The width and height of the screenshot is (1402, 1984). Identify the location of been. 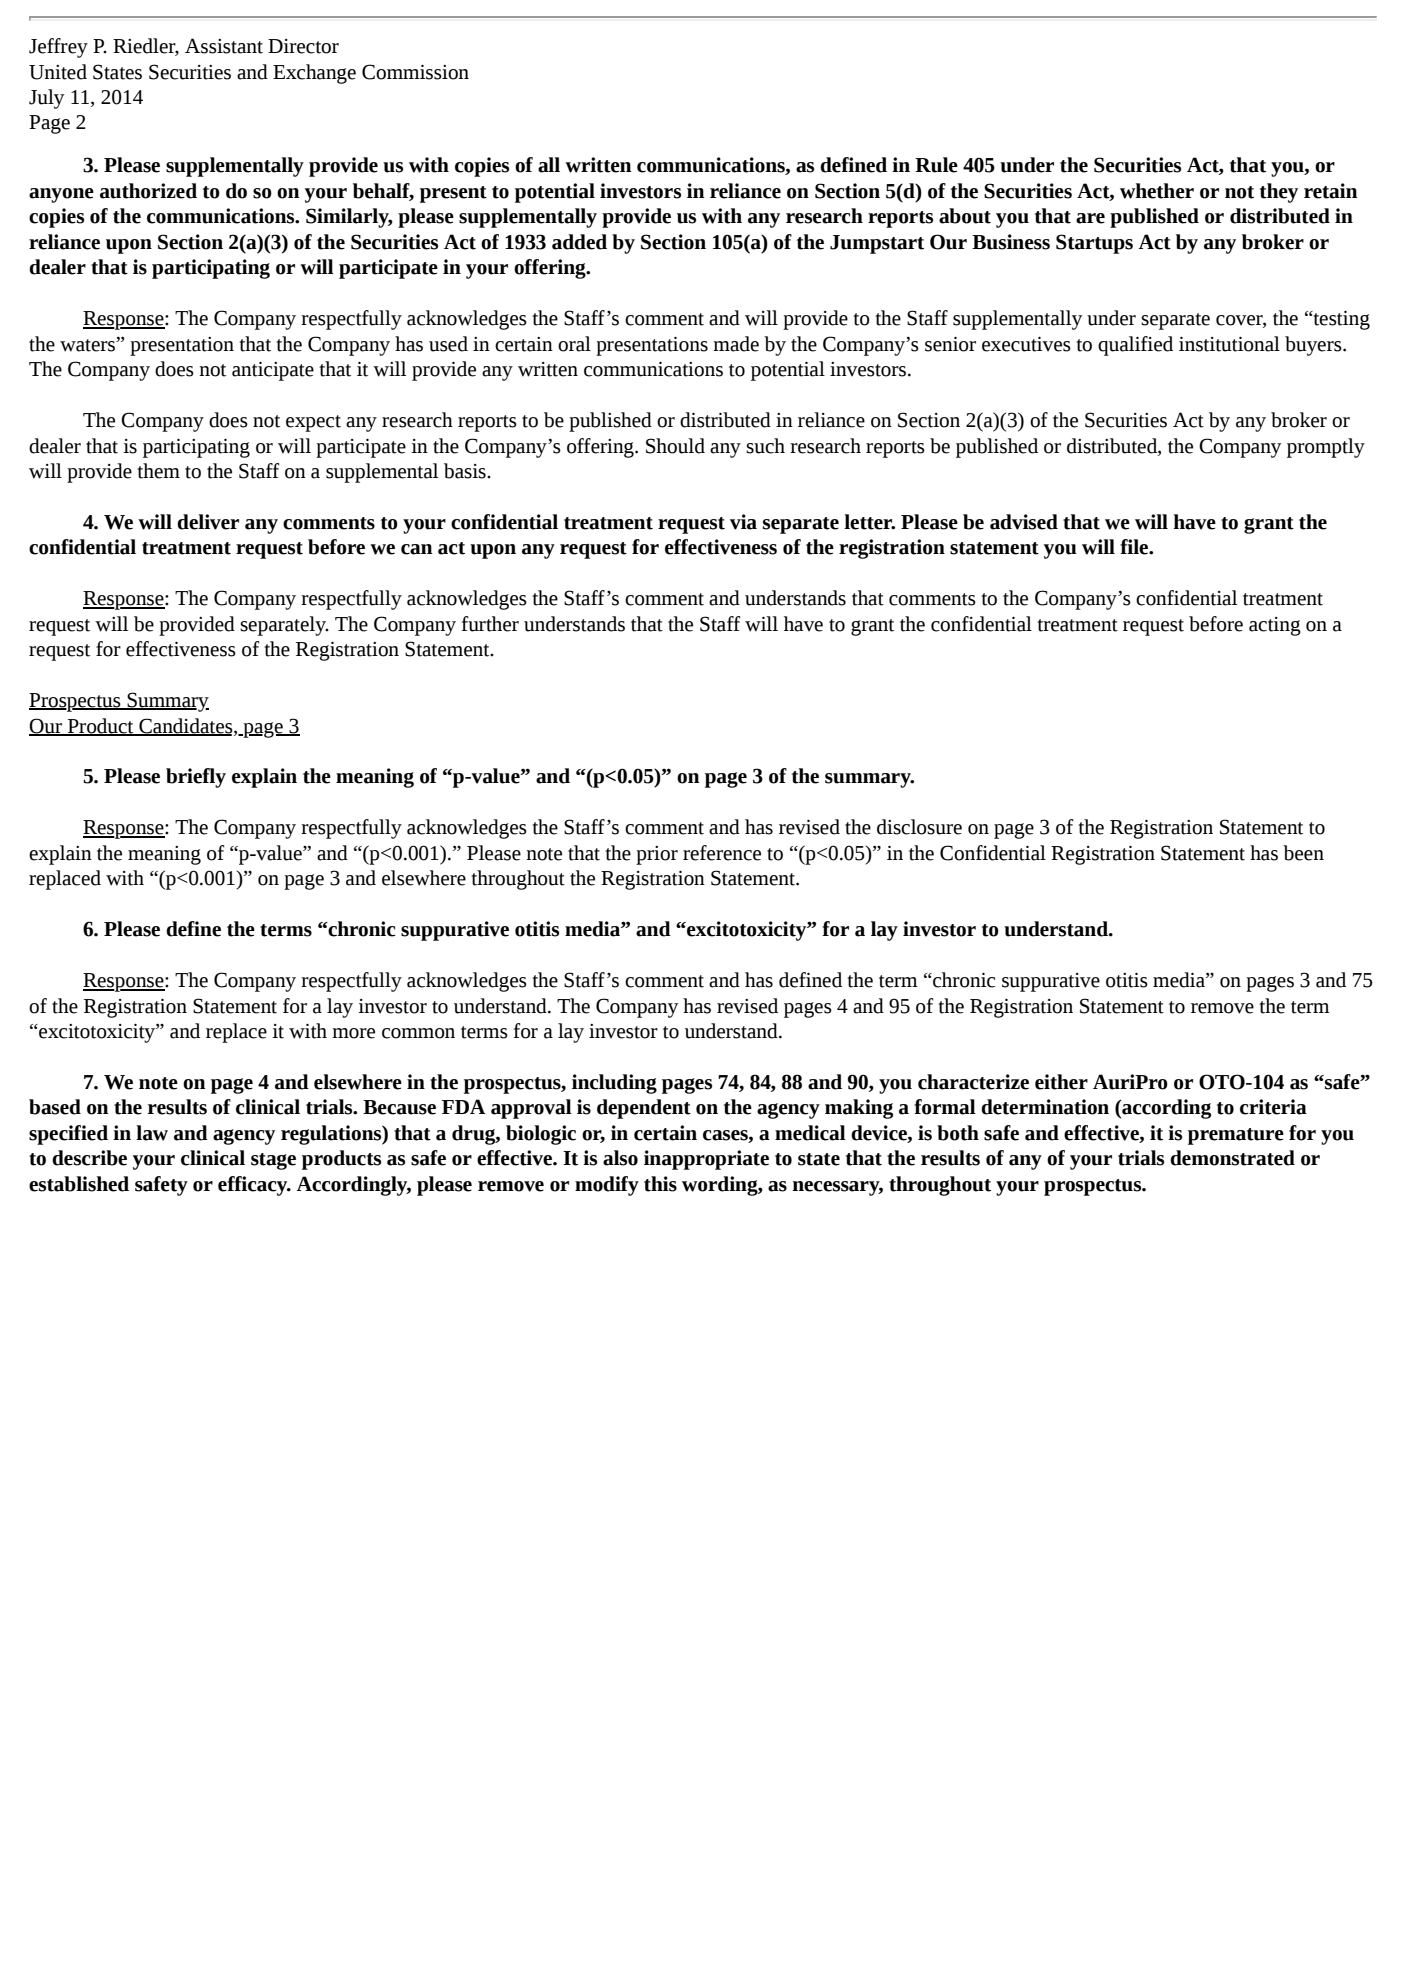
(1303, 853).
